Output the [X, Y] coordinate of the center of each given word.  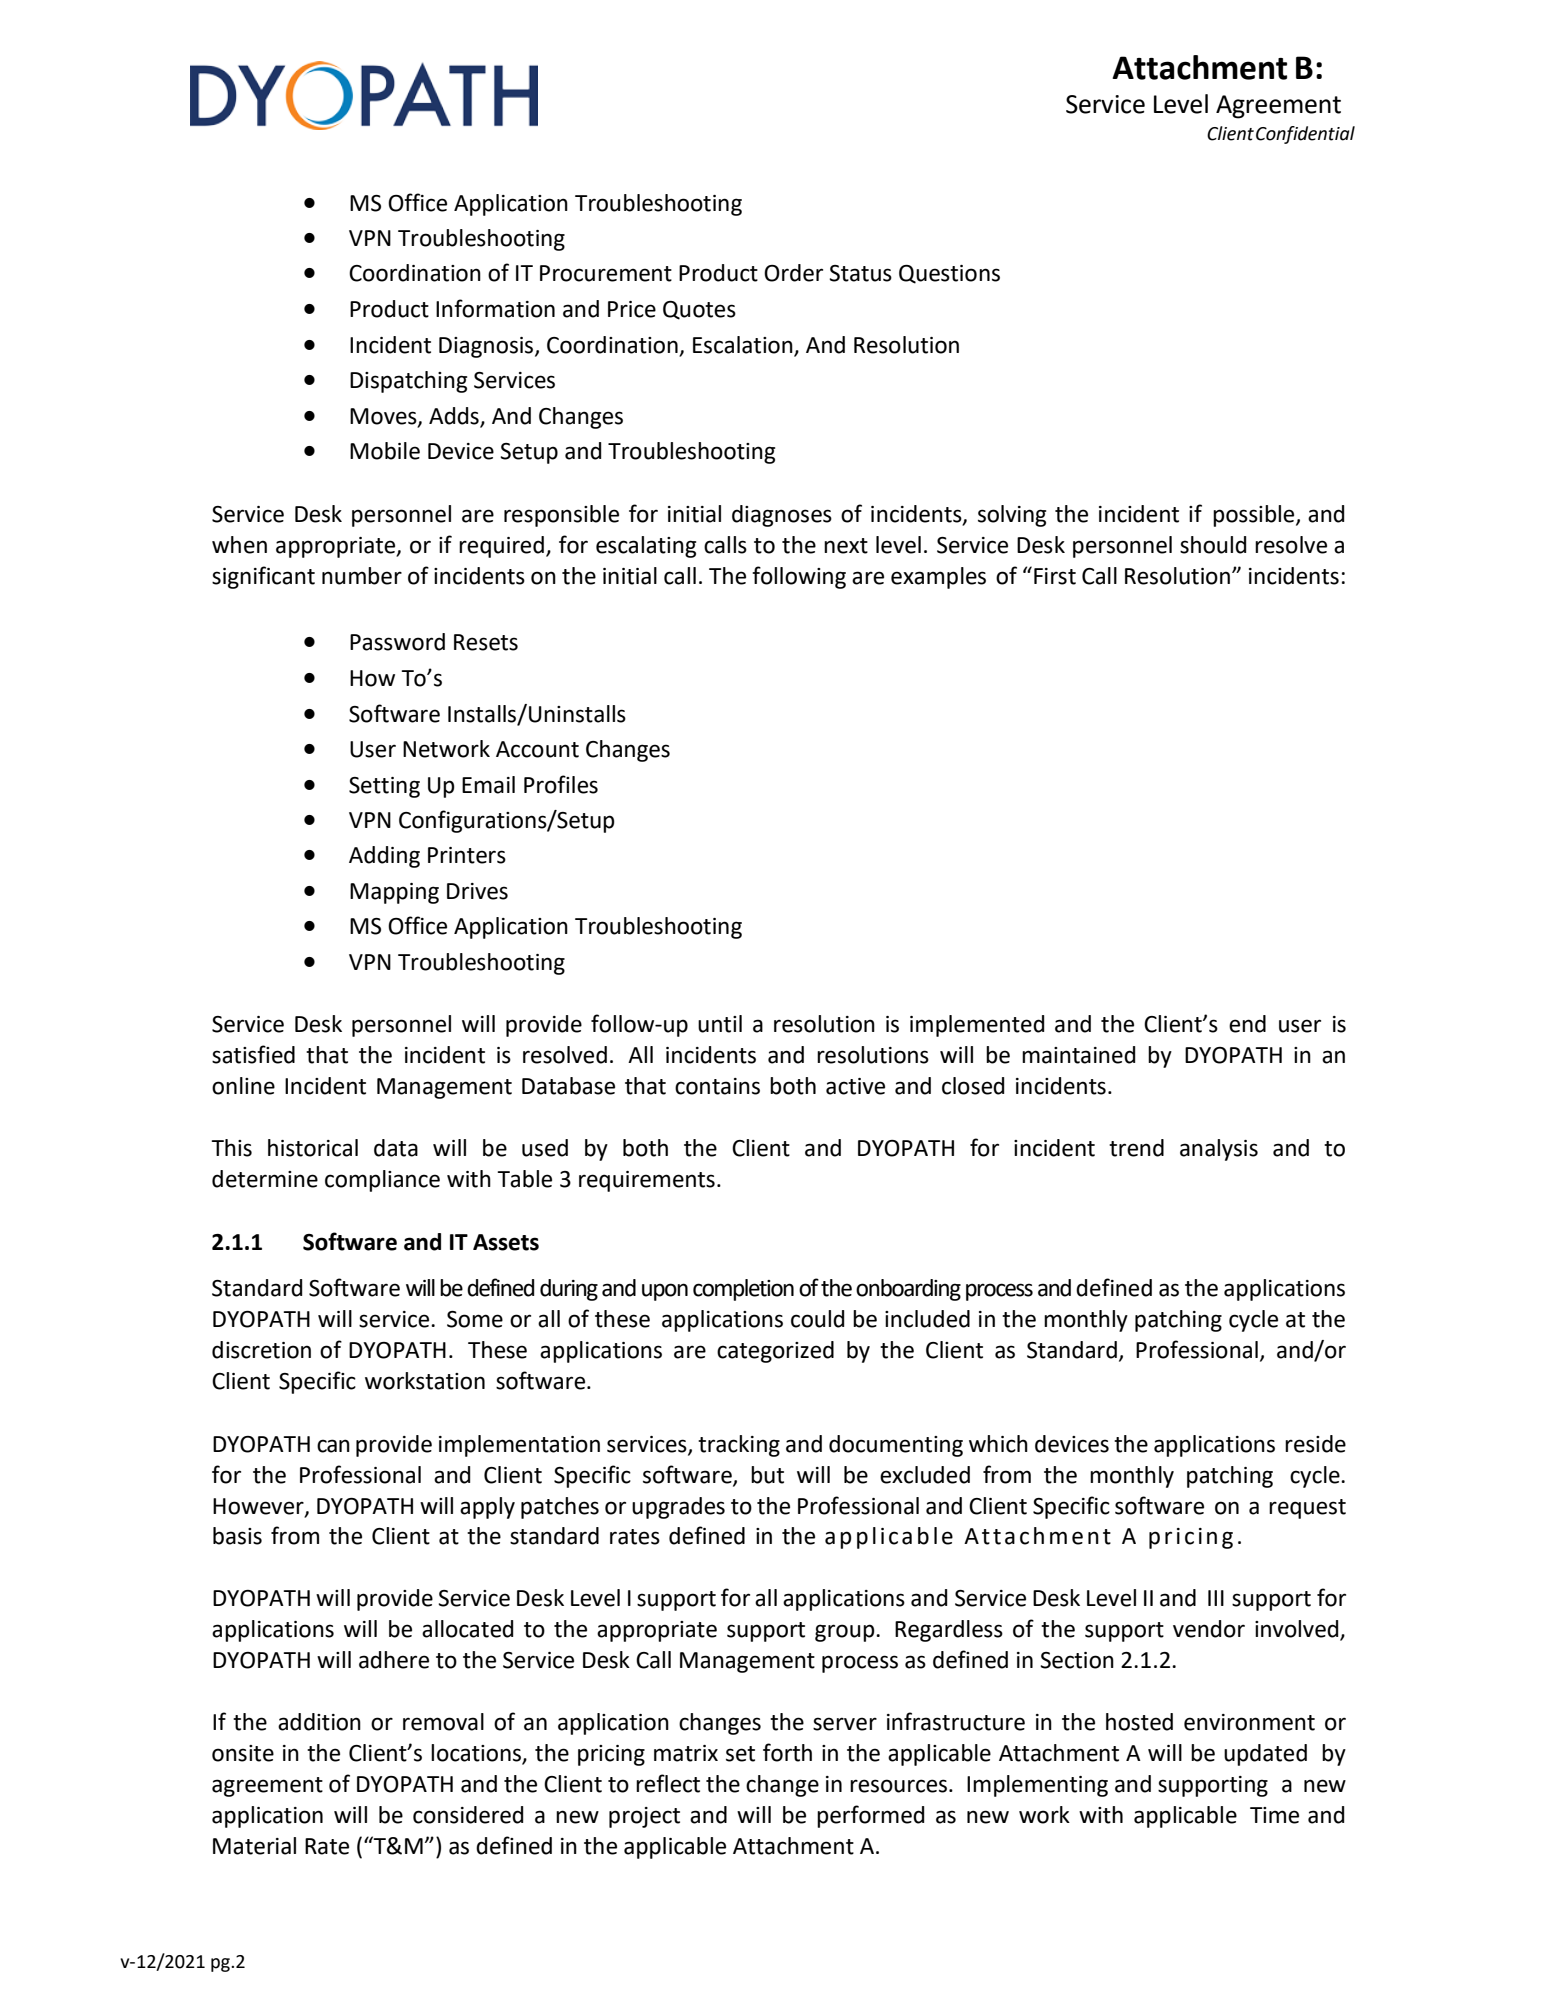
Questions [949, 274]
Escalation [743, 345]
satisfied [253, 1054]
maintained [1078, 1055]
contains [717, 1086]
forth [787, 1752]
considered [468, 1815]
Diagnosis [487, 347]
